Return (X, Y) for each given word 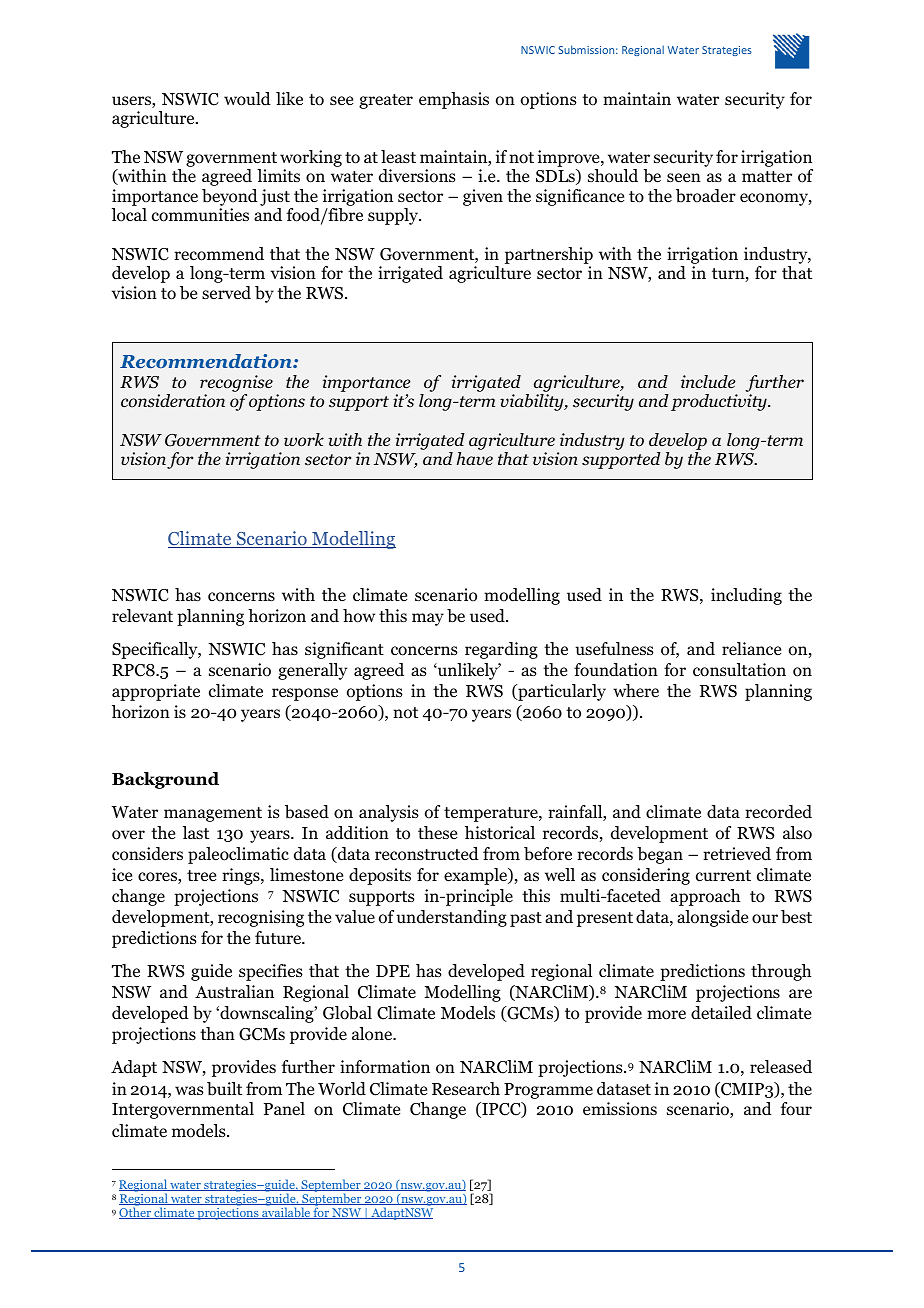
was (189, 1090)
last (196, 832)
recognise (236, 385)
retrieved (737, 854)
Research (466, 1089)
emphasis (454, 100)
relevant (142, 615)
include (708, 381)
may (428, 619)
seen (684, 177)
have (475, 459)
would (247, 99)
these (437, 833)
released (781, 1067)
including (746, 596)
